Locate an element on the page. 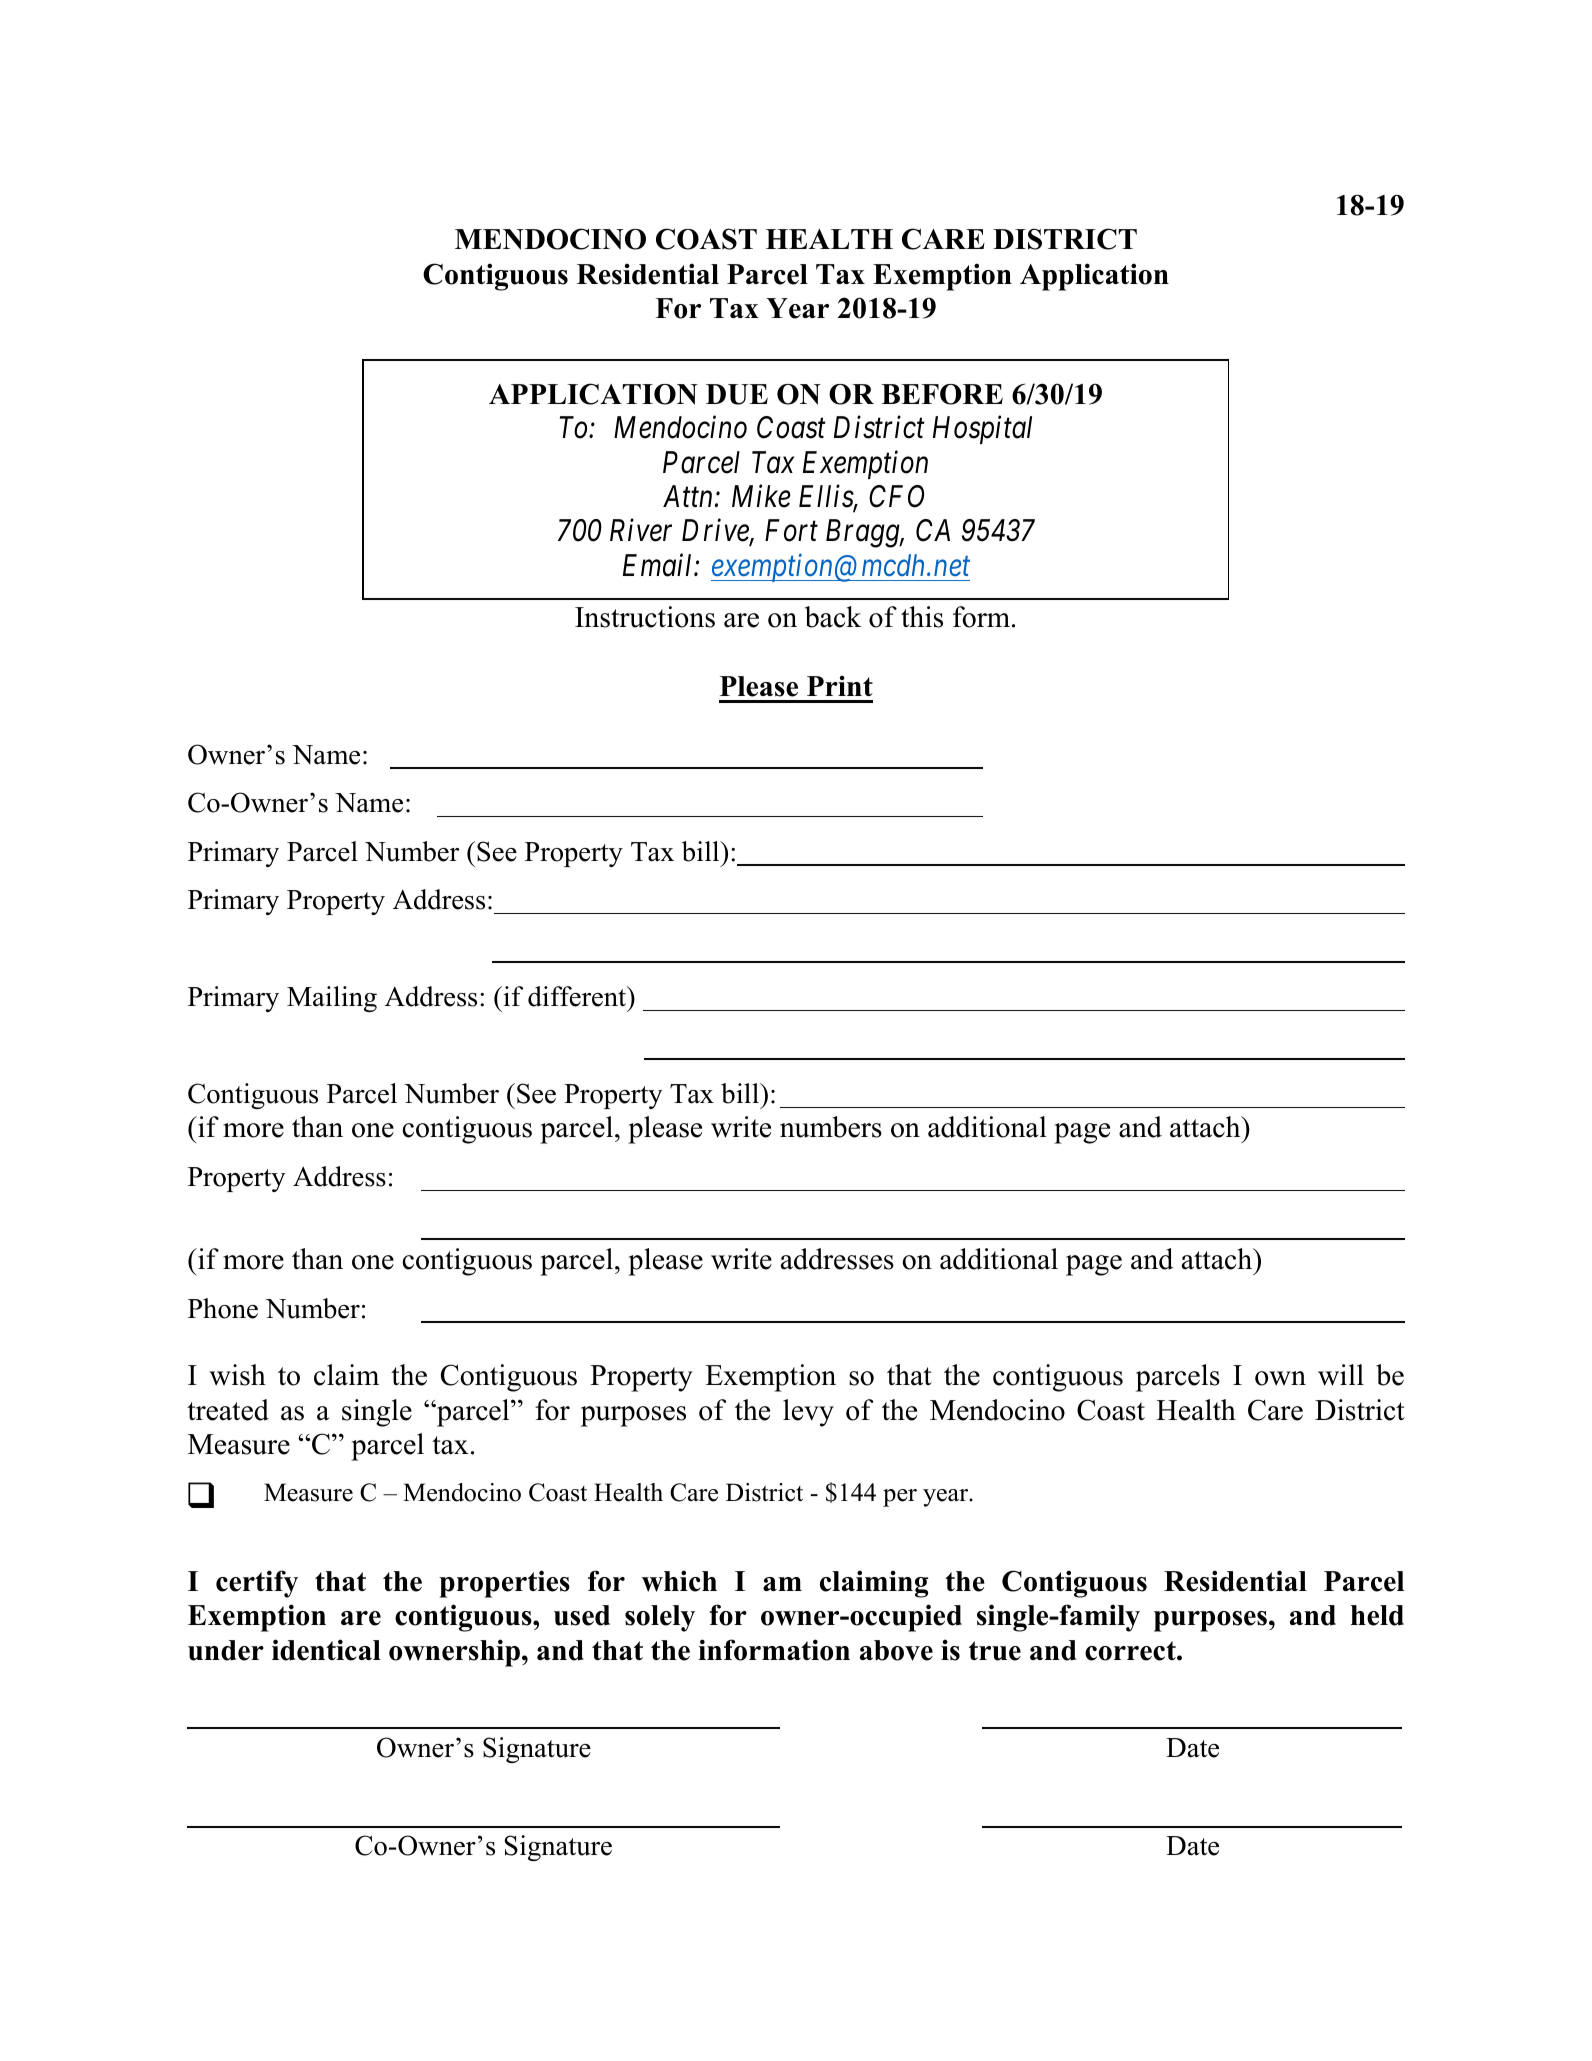  River is located at coordinates (641, 531).
